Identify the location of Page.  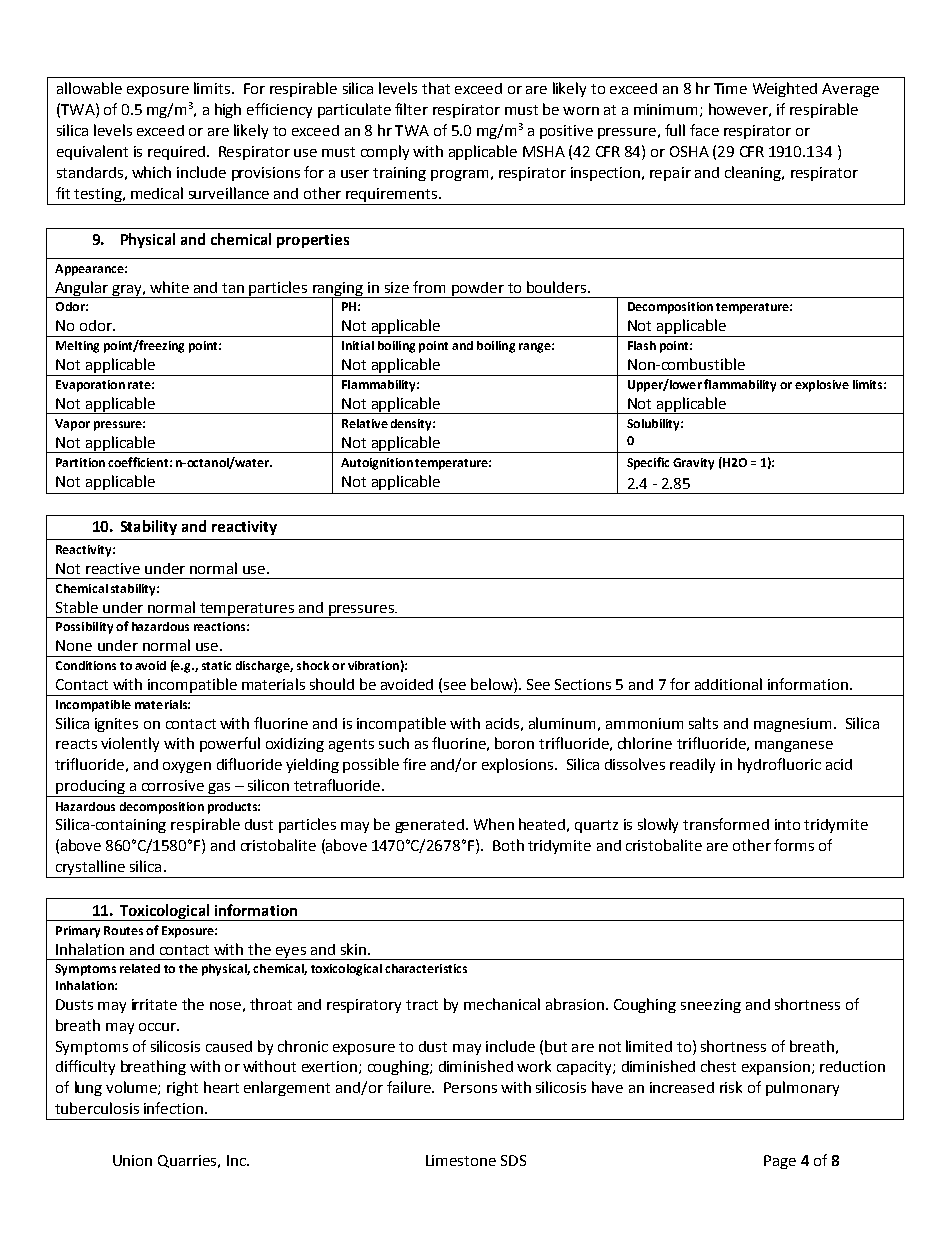
(780, 1162).
